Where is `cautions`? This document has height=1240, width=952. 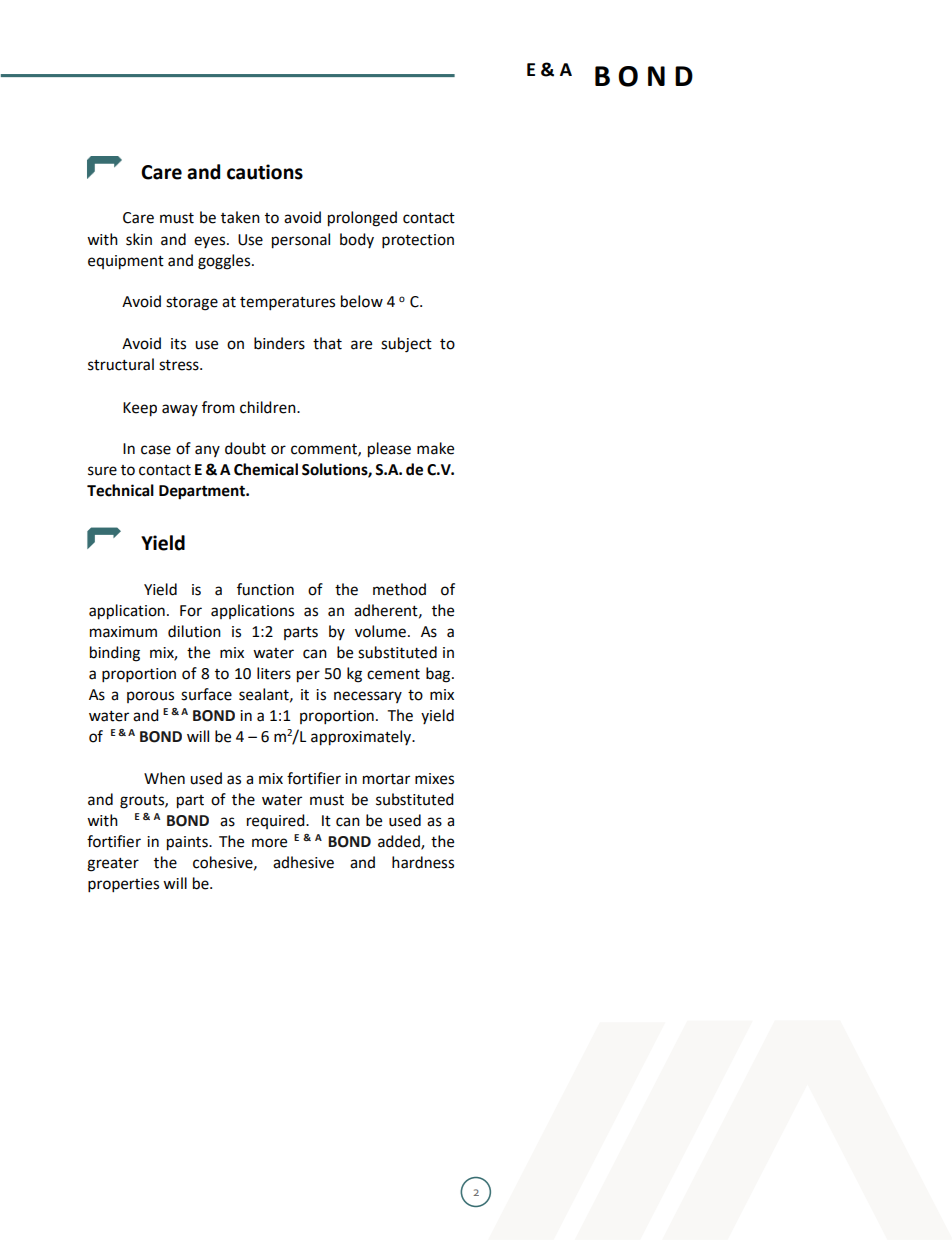
cautions is located at coordinates (265, 172).
